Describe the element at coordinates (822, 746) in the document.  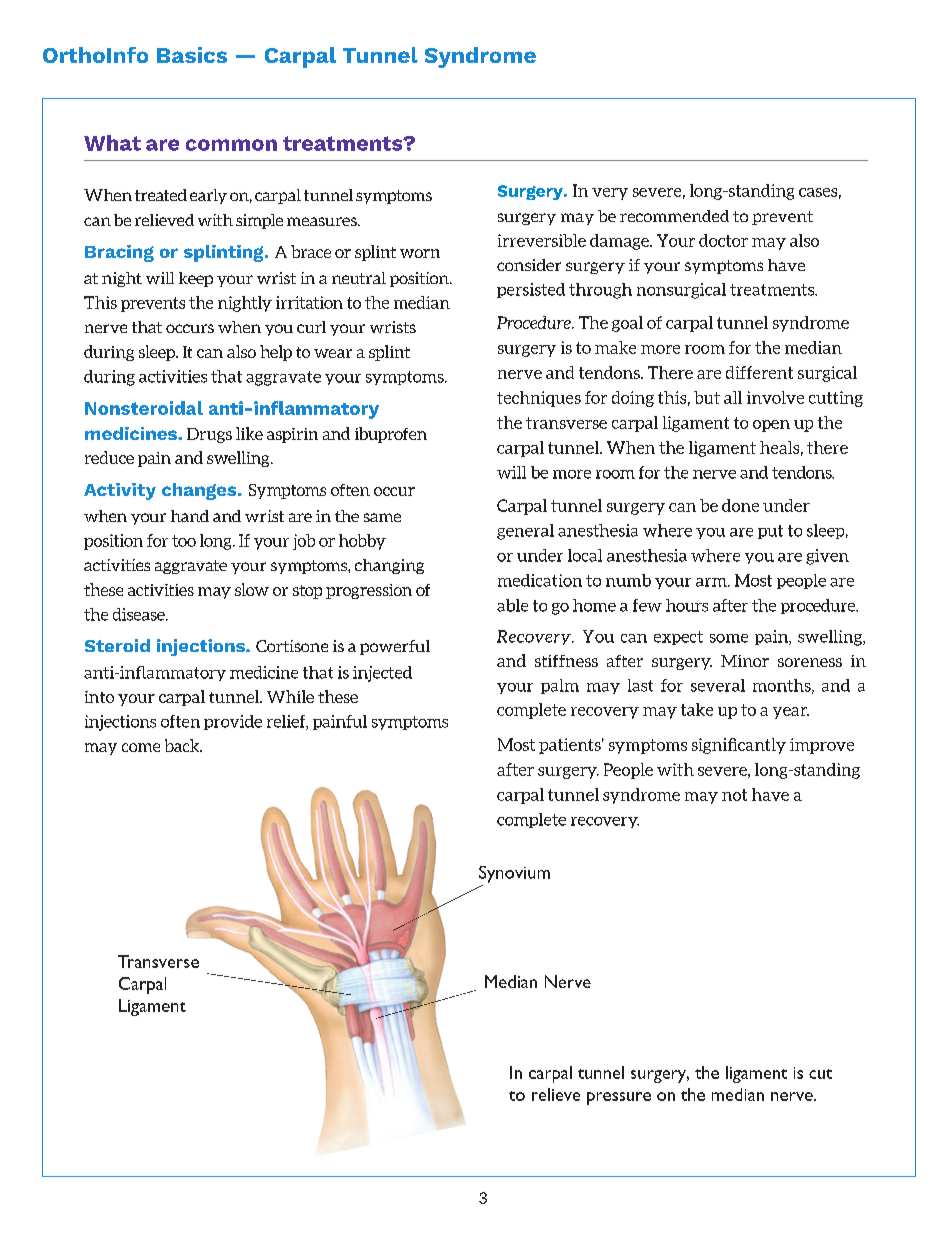
I see `improve` at that location.
